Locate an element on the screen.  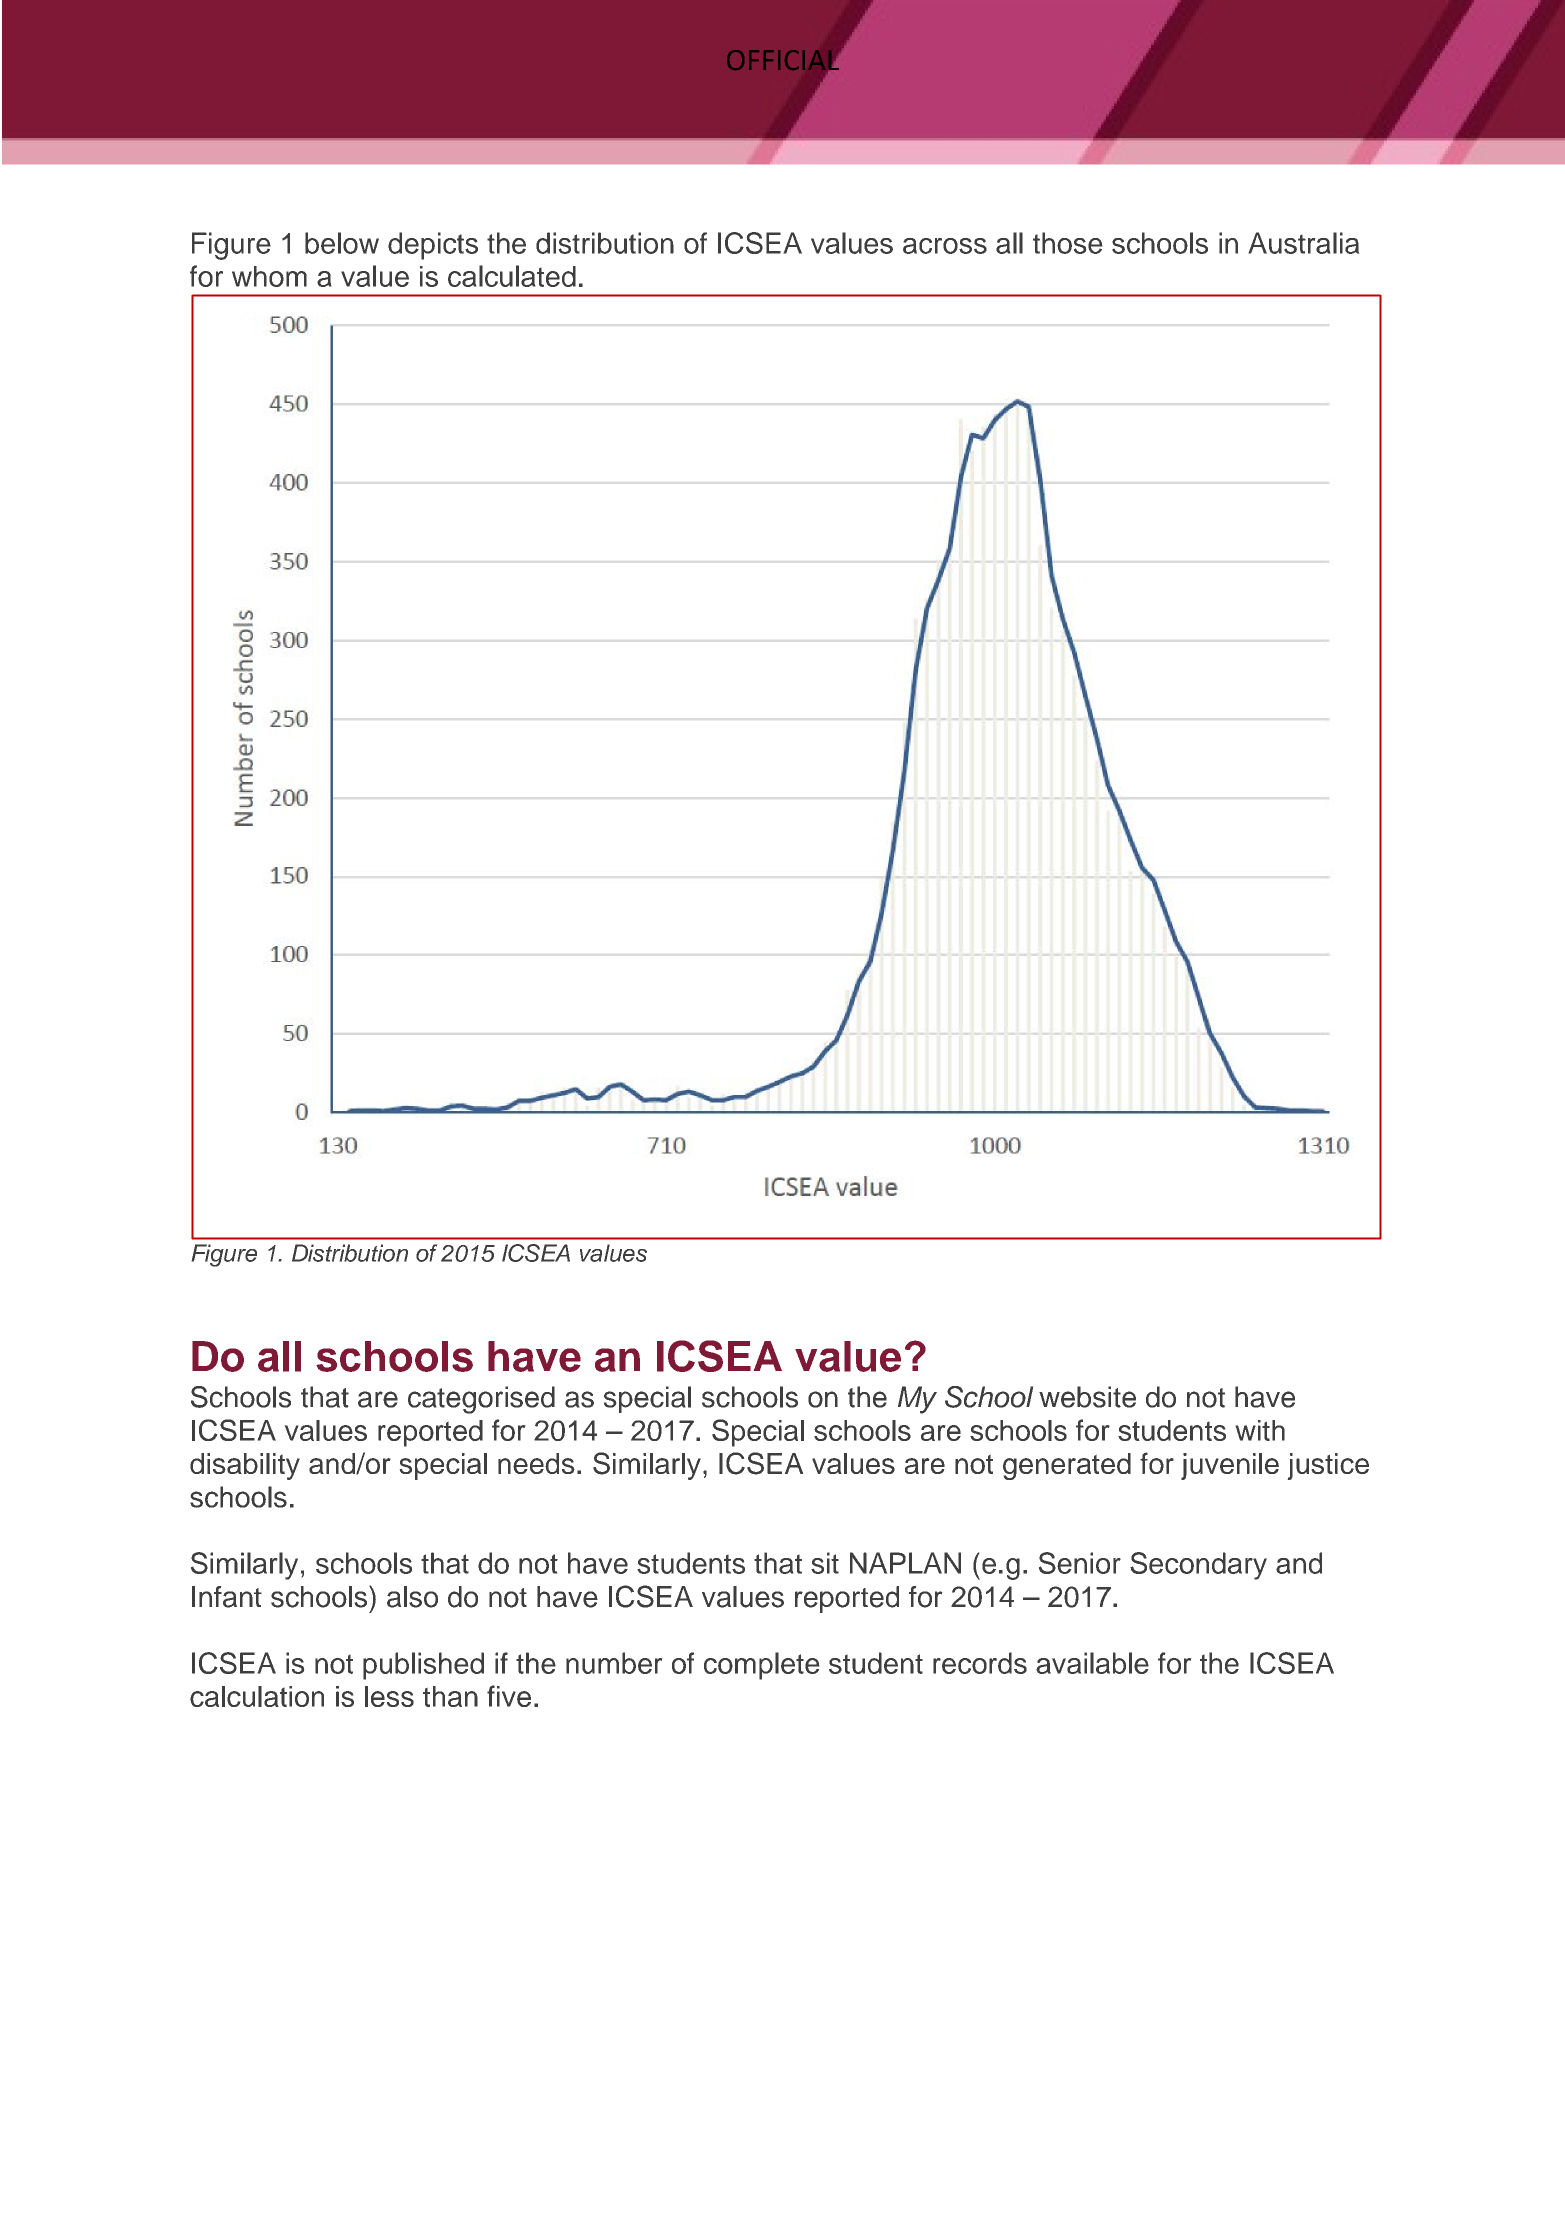
disability is located at coordinates (245, 1466).
